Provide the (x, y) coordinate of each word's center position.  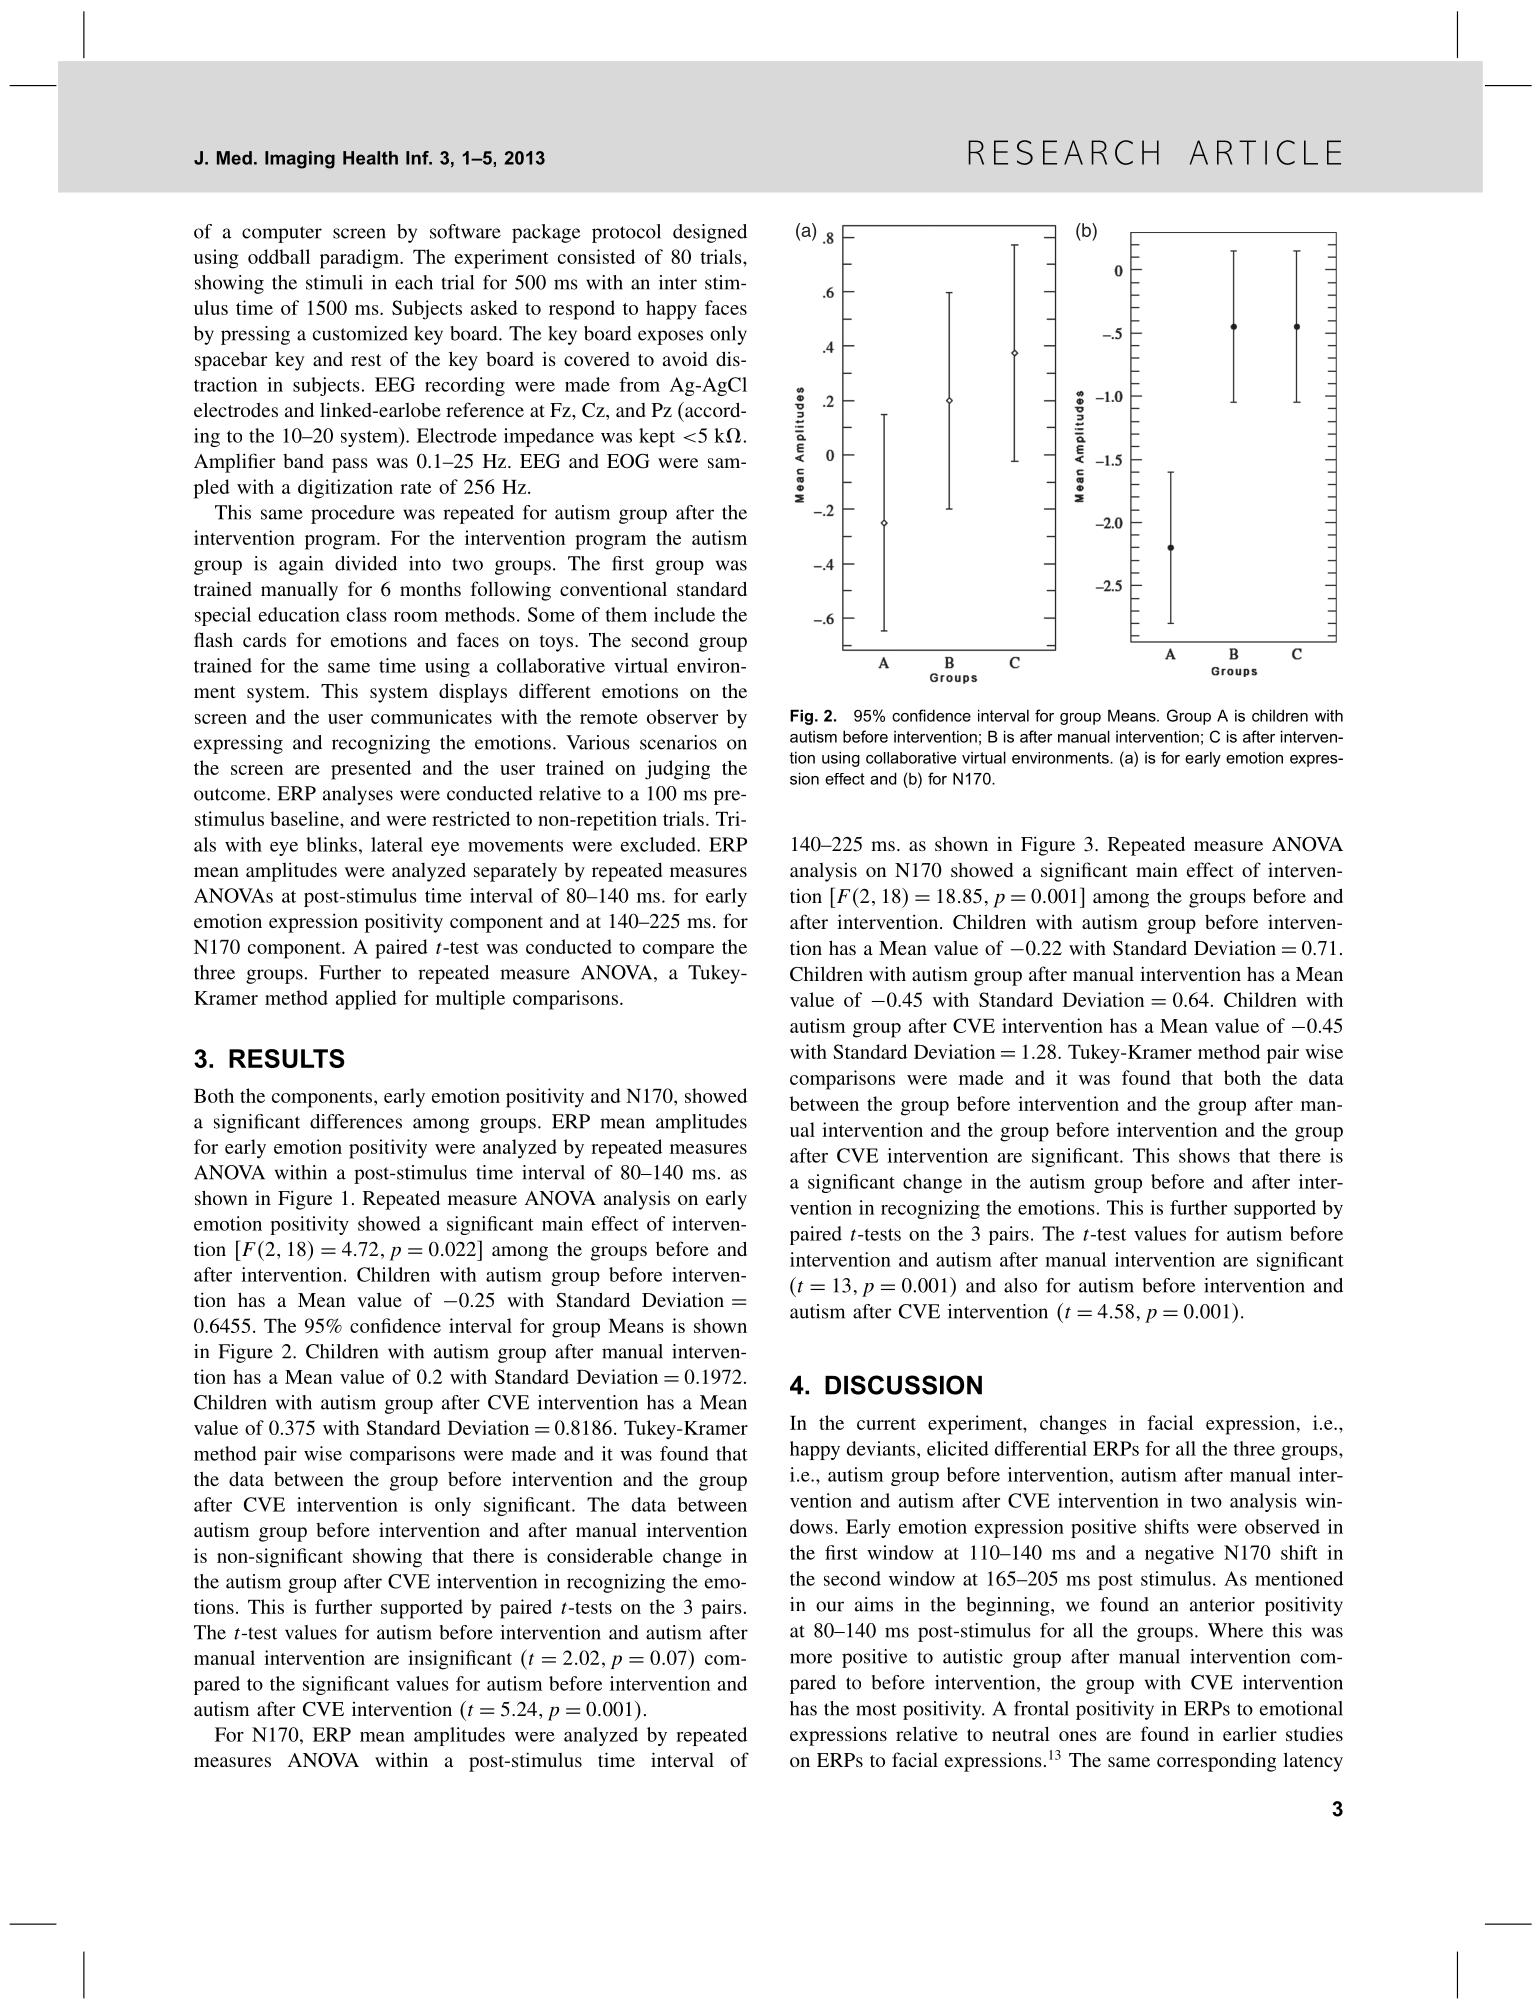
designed (710, 233)
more (811, 1658)
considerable (600, 1555)
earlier (1250, 1734)
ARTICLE (1265, 152)
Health (370, 158)
